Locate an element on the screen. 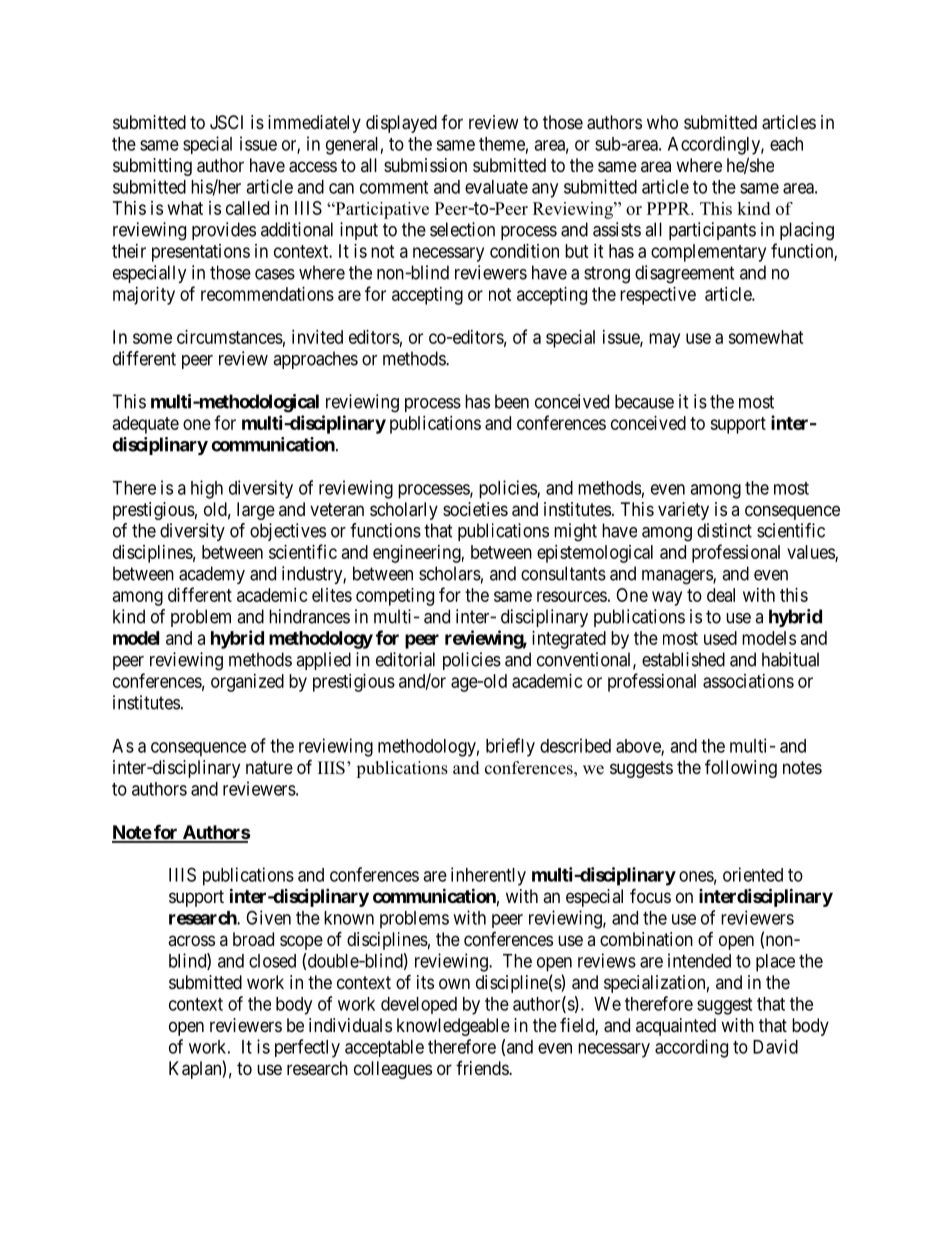  each is located at coordinates (786, 144).
